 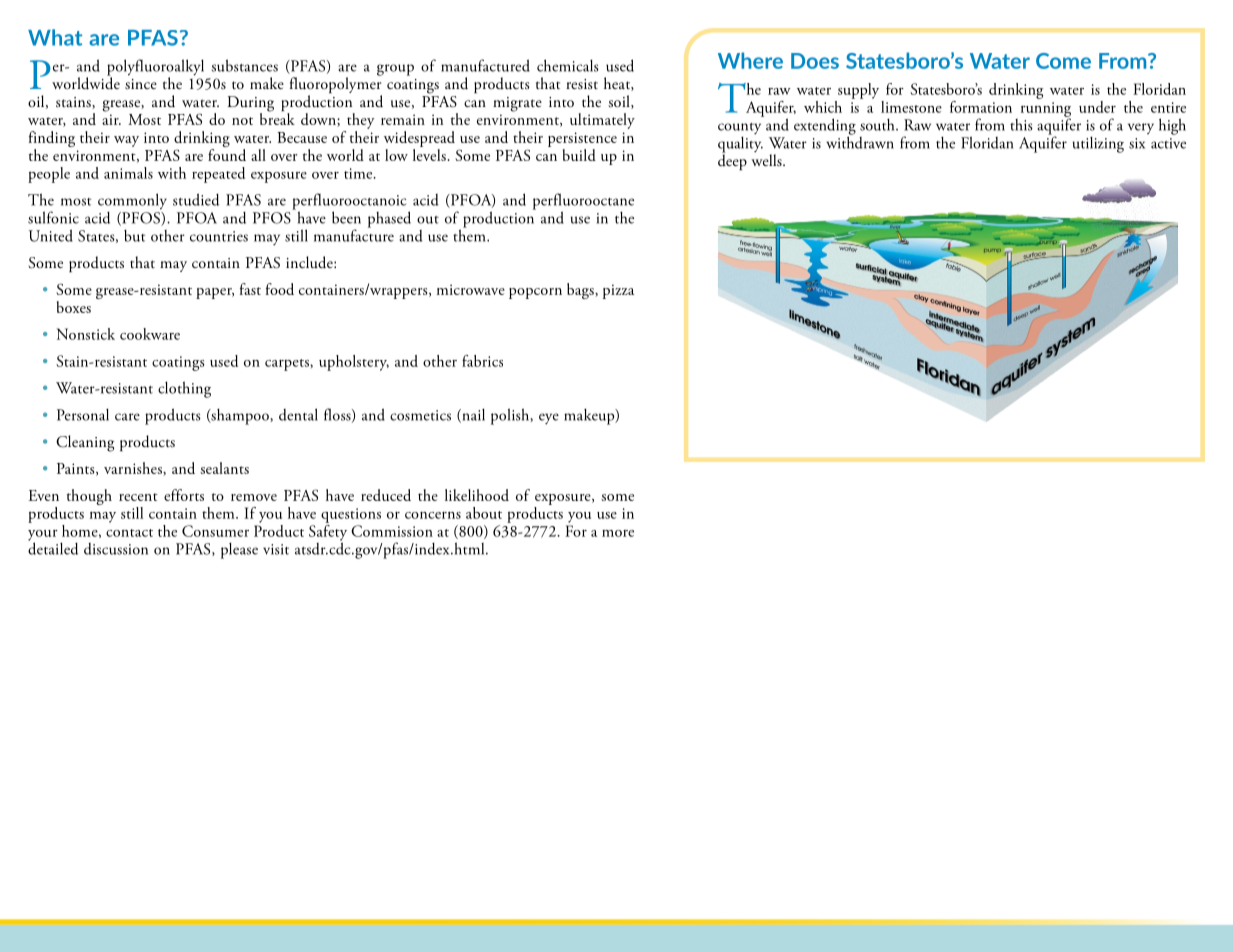 I want to click on Consumer, so click(x=215, y=531).
